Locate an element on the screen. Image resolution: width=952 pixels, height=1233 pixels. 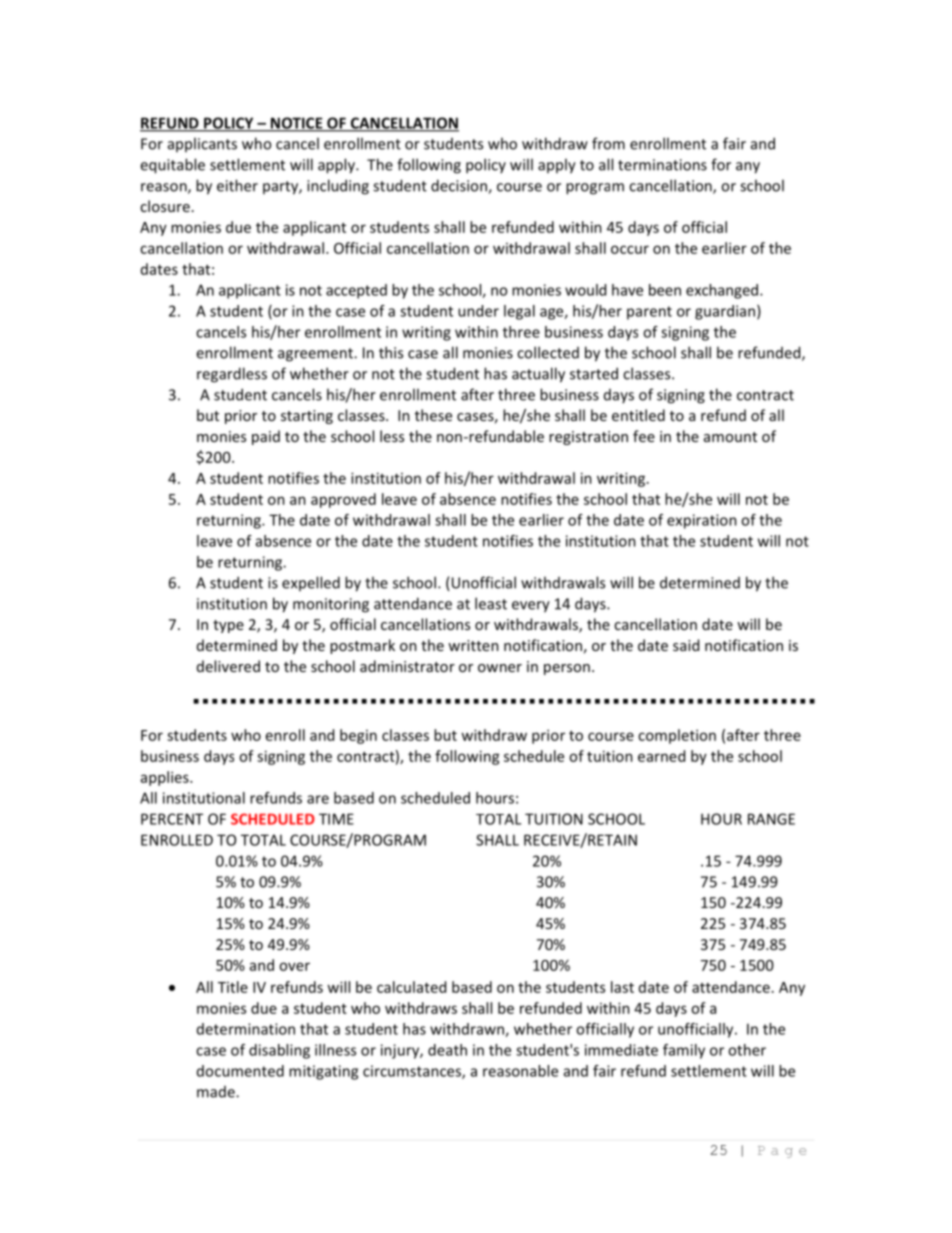
least is located at coordinates (491, 603).
